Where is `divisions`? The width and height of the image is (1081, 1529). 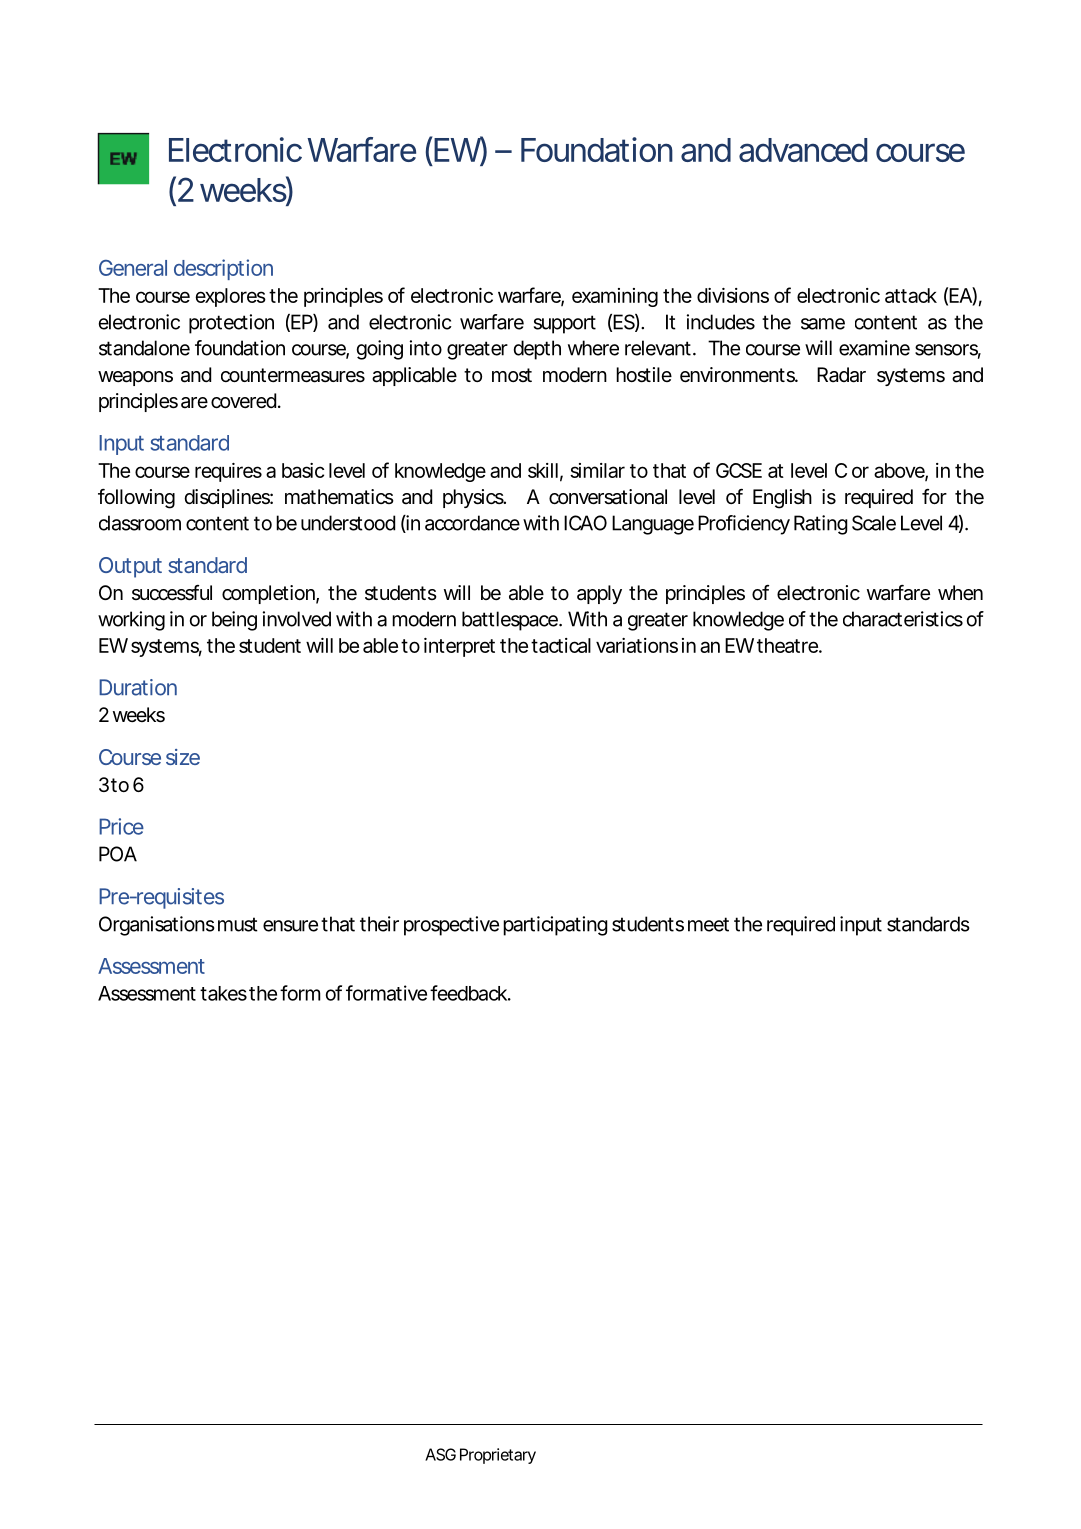 divisions is located at coordinates (733, 295).
